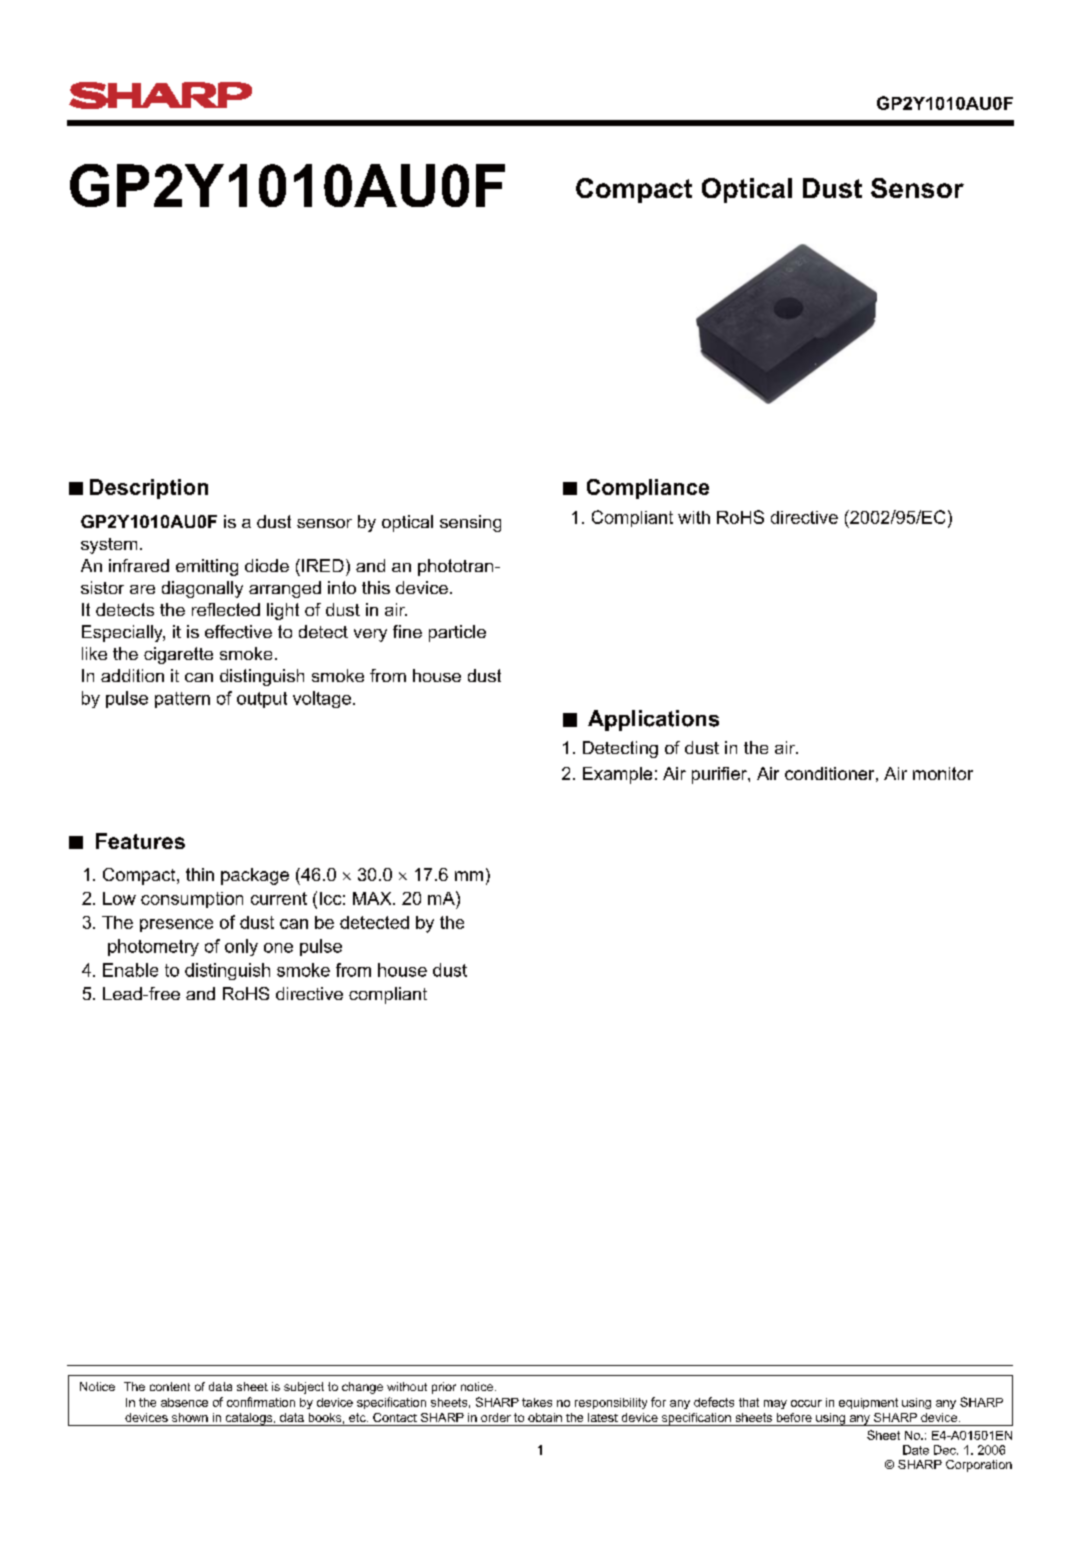 Image resolution: width=1092 pixels, height=1545 pixels. Describe the element at coordinates (648, 489) in the page. I see `Compliance` at that location.
